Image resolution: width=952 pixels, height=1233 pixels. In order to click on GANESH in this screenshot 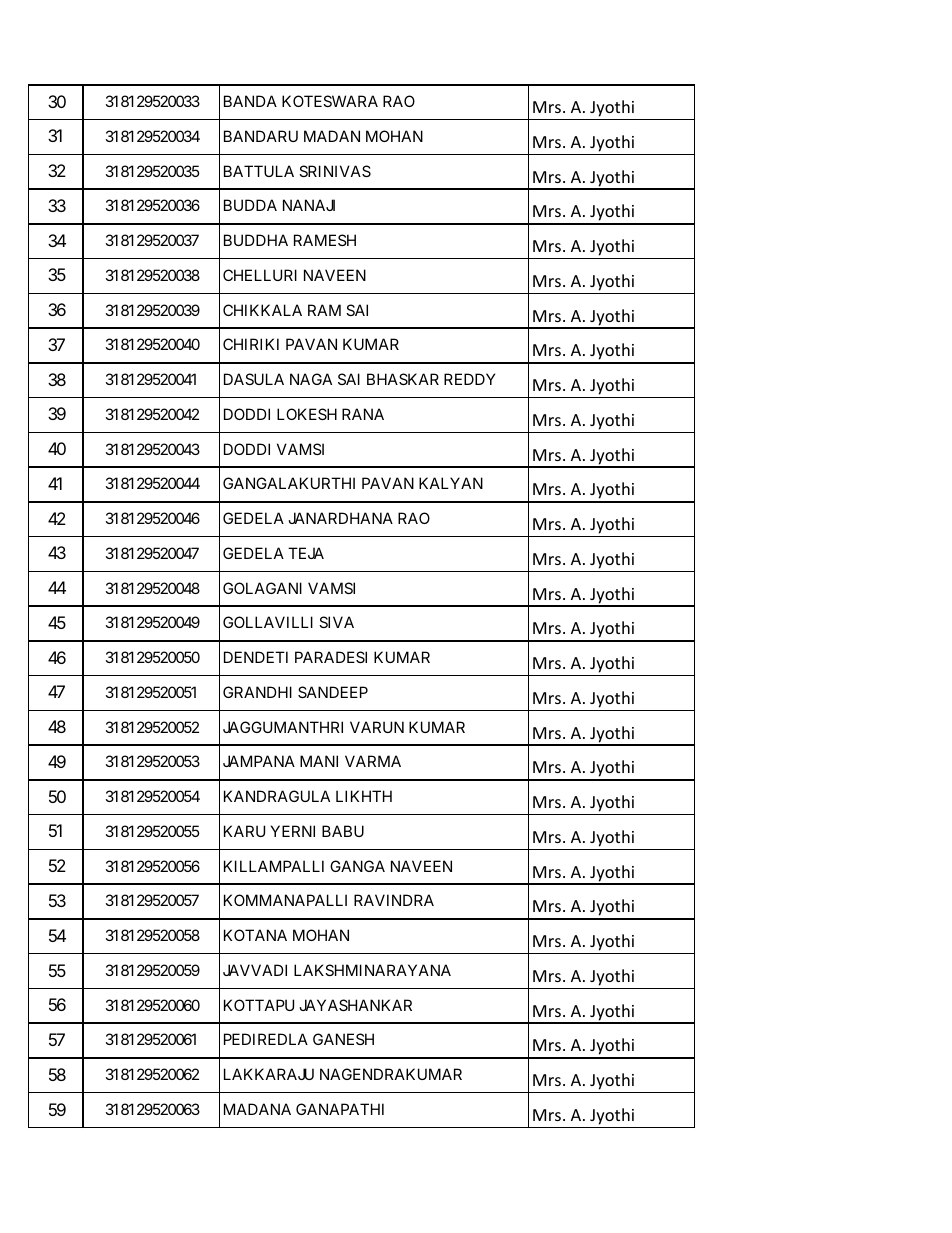, I will do `click(343, 1039)`.
